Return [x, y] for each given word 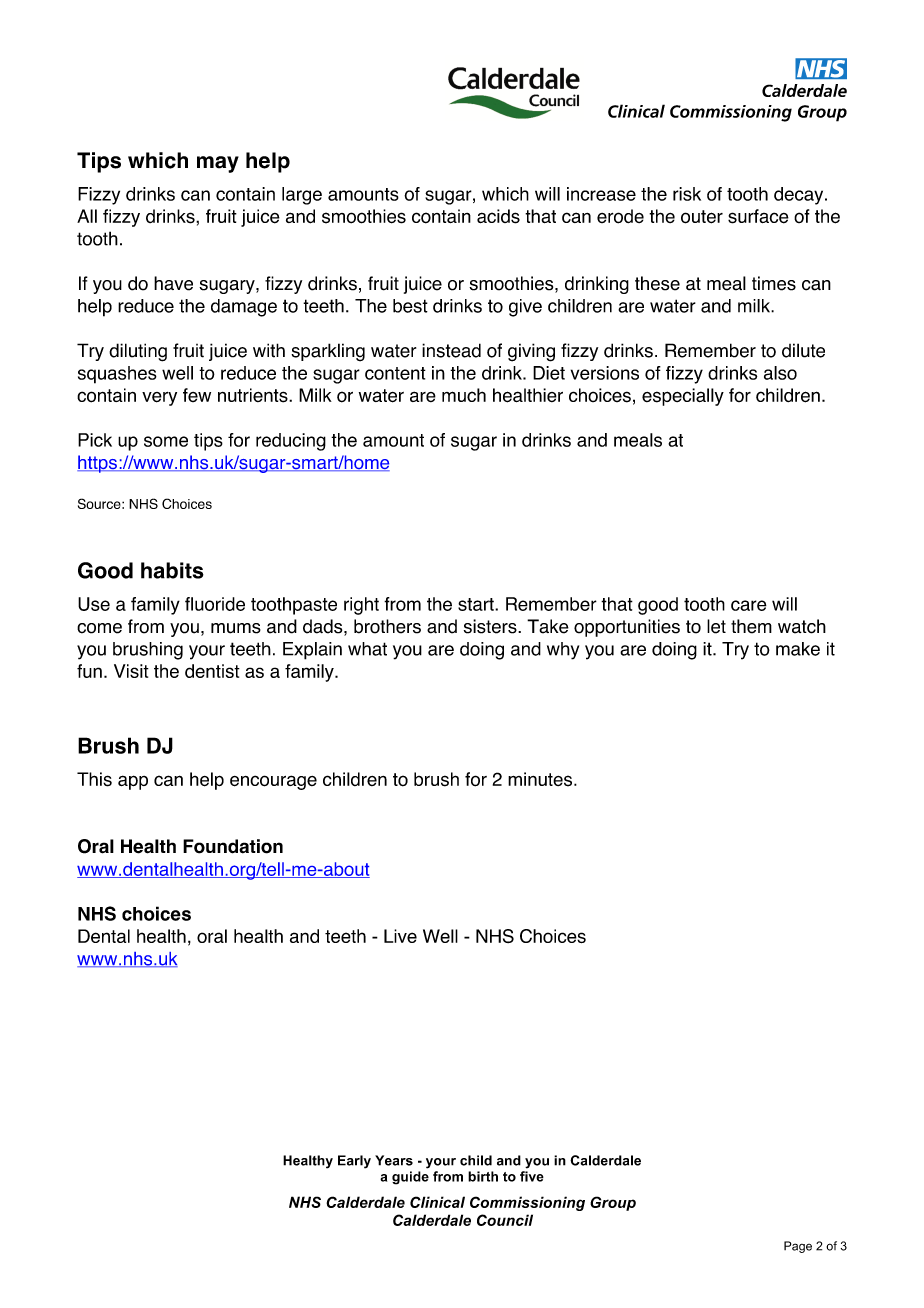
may [218, 164]
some [166, 441]
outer [702, 217]
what [367, 649]
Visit [131, 671]
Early [354, 1162]
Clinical [437, 1202]
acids [498, 216]
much [464, 395]
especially [683, 397]
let [716, 626]
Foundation [233, 846]
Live [400, 936]
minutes [540, 779]
